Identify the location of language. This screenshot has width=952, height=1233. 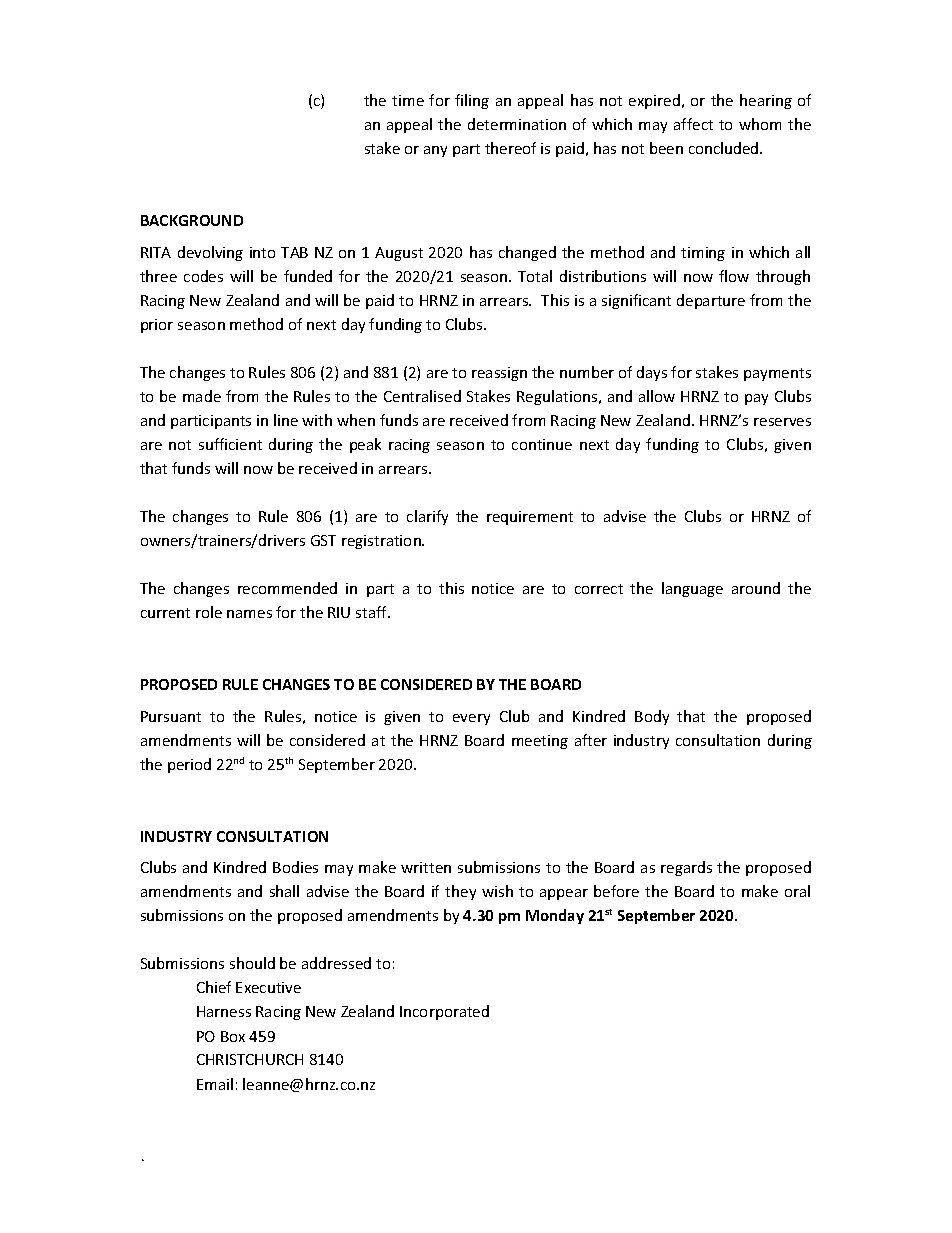
(692, 589).
